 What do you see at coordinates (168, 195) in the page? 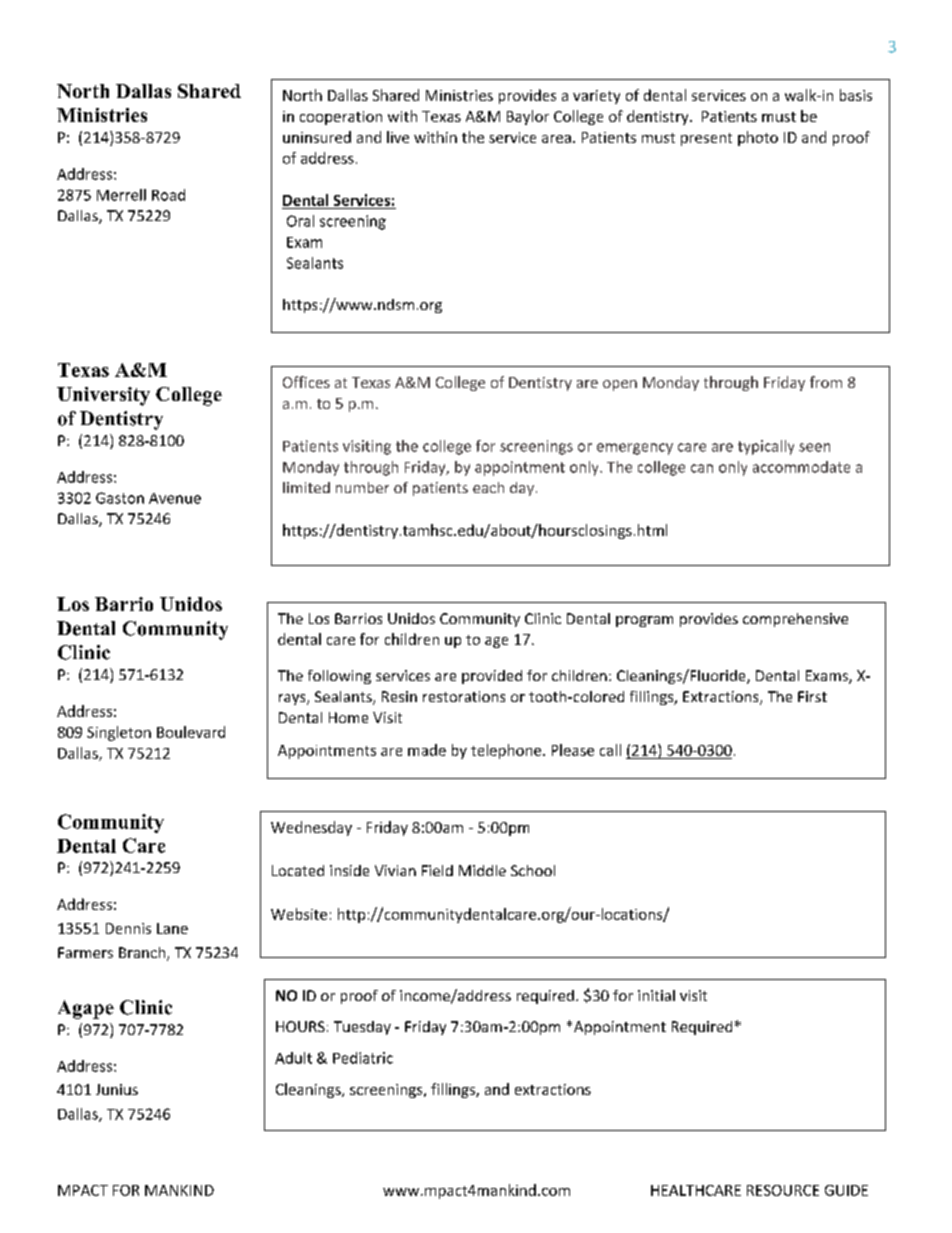
I see `Road` at bounding box center [168, 195].
